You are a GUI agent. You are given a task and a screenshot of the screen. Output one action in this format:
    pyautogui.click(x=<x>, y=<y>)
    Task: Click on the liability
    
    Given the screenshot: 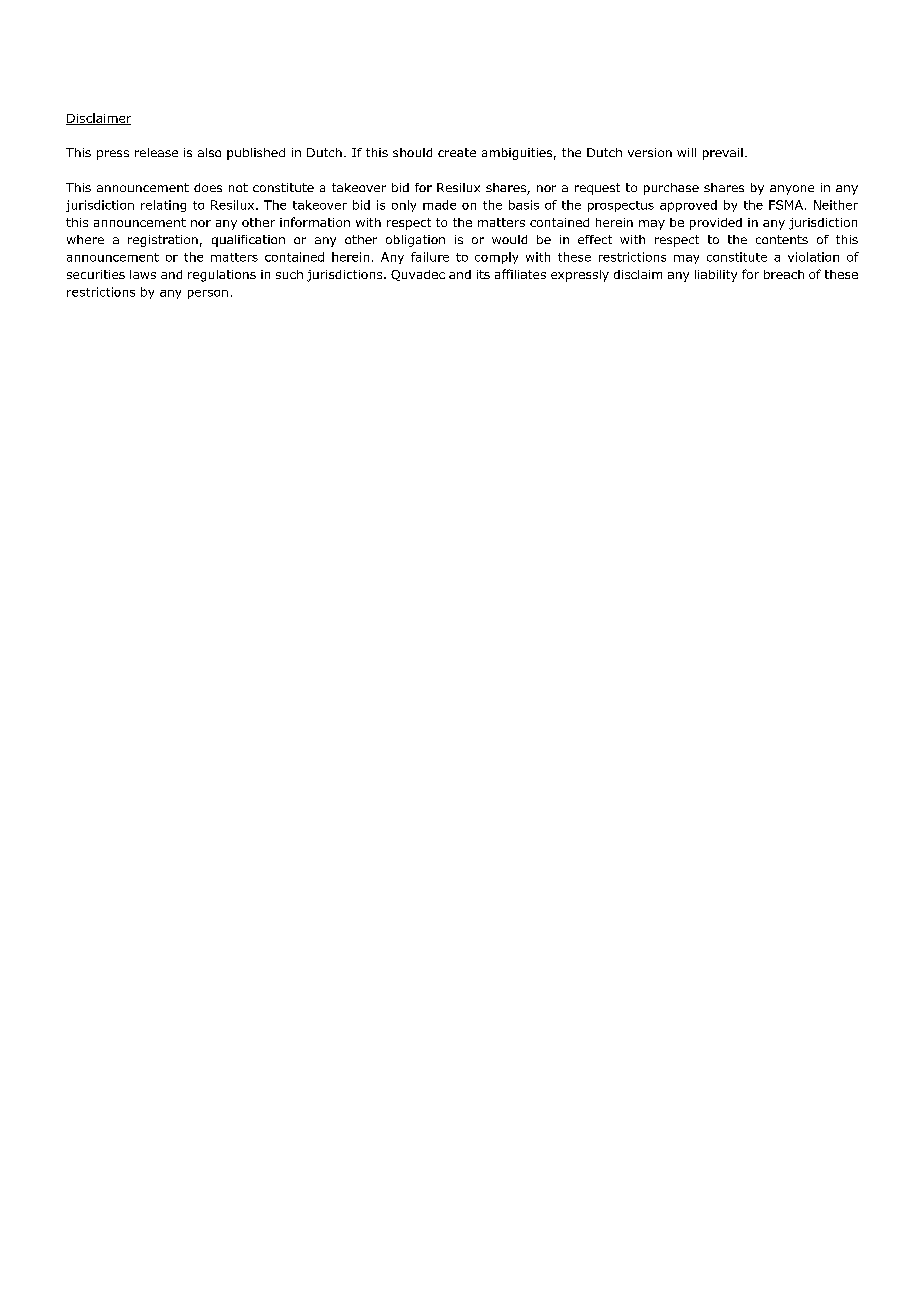 What is the action you would take?
    pyautogui.click(x=716, y=276)
